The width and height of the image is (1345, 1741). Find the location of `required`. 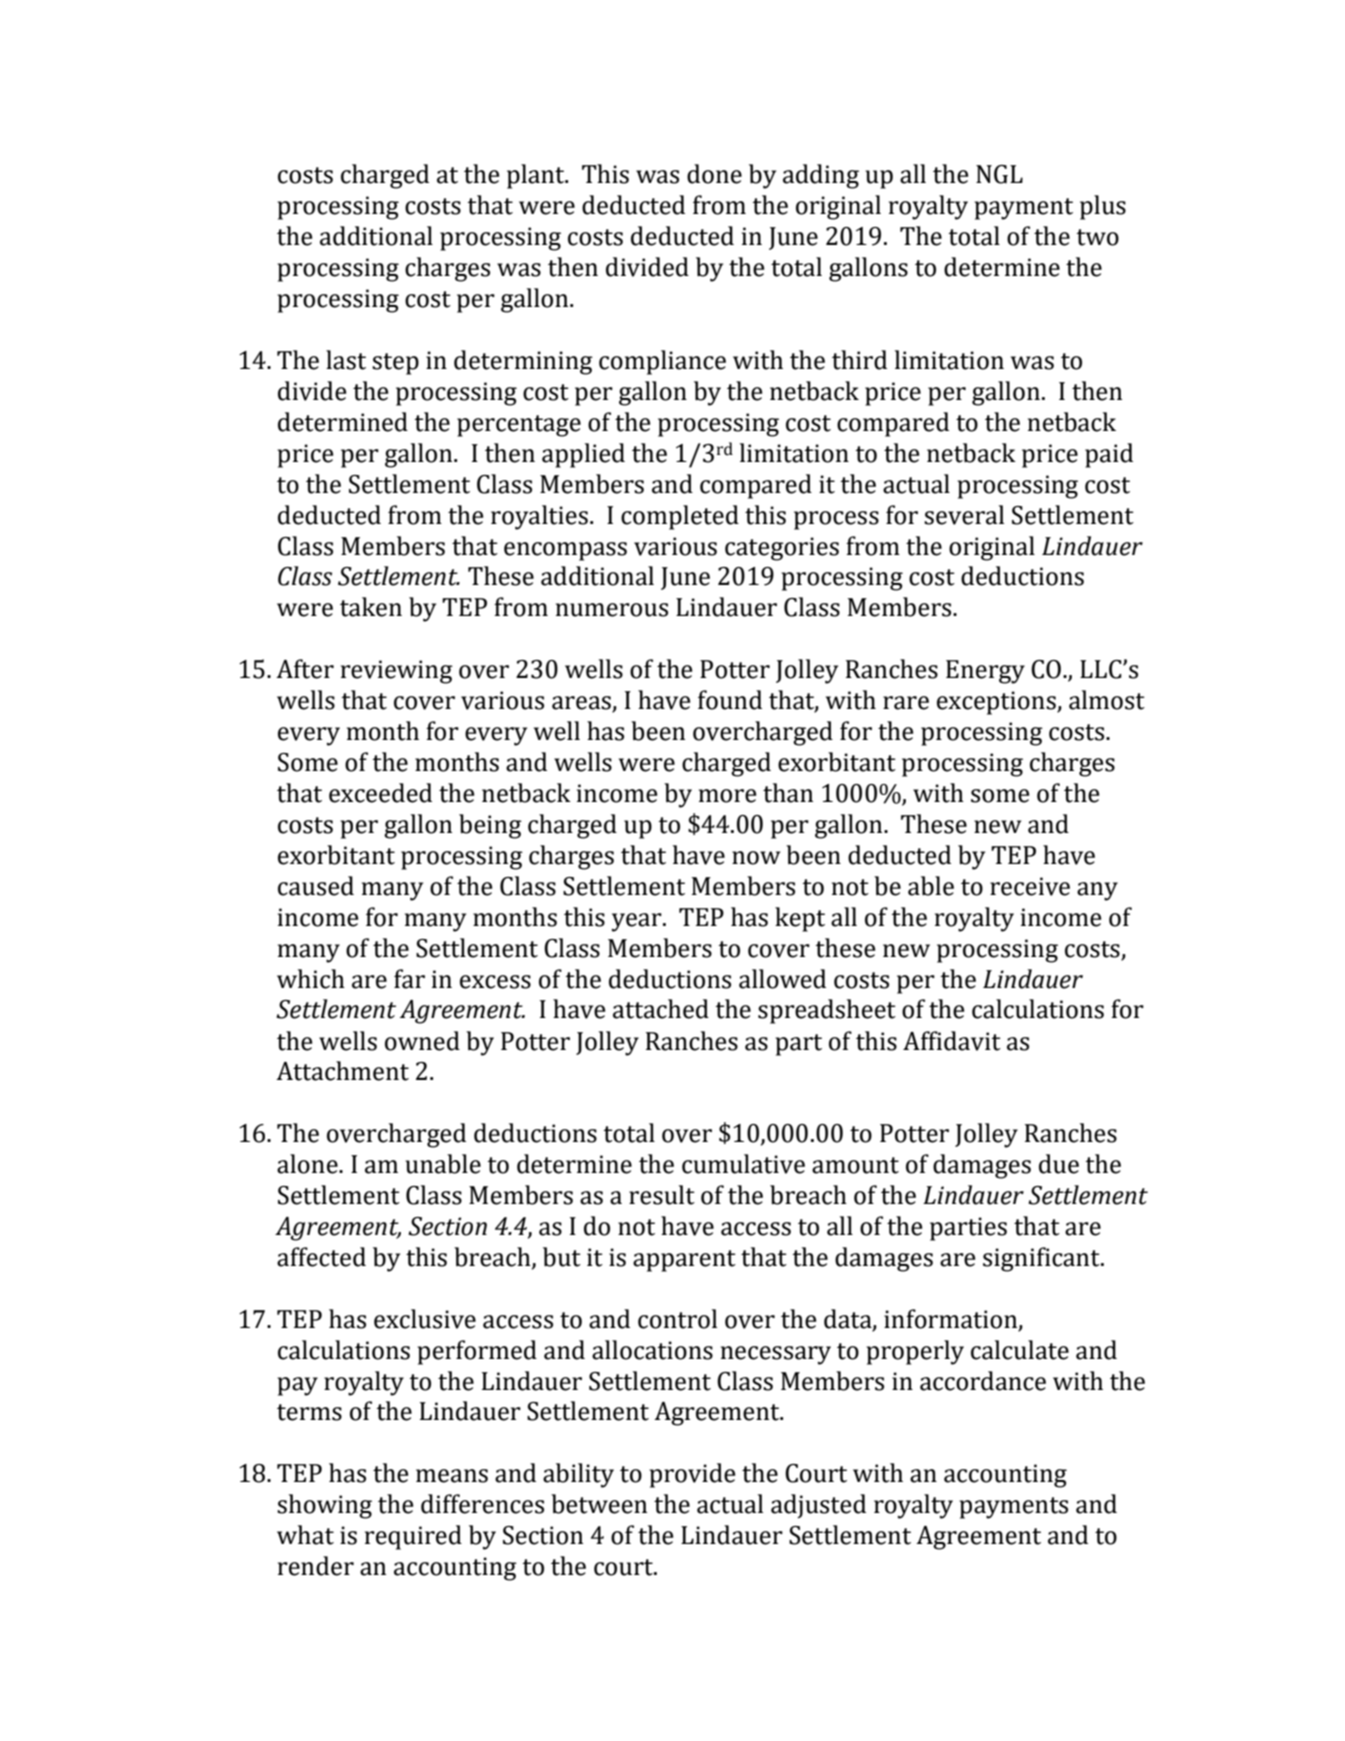

required is located at coordinates (413, 1537).
